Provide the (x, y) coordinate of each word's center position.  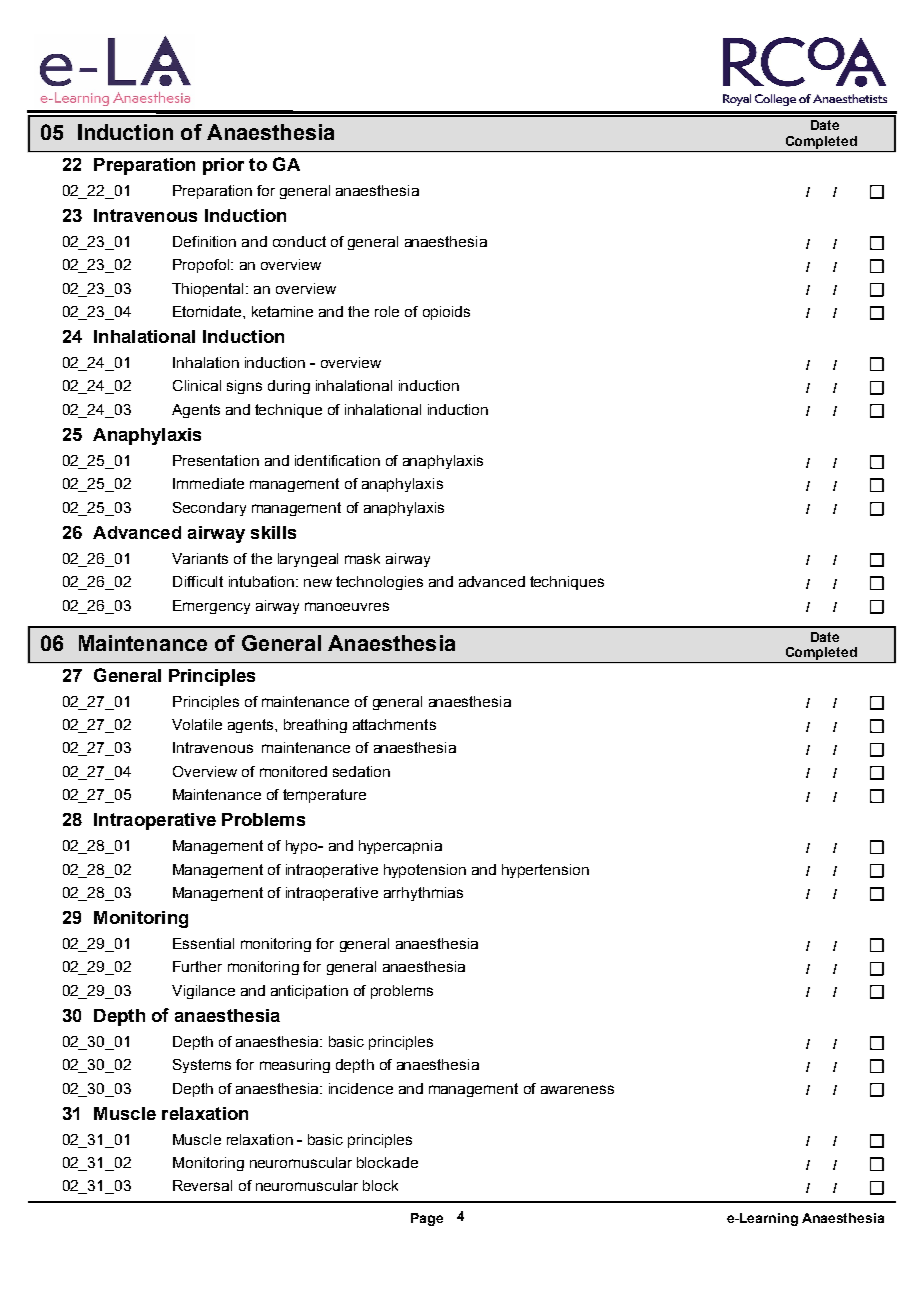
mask (362, 558)
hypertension (545, 871)
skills (273, 532)
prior (223, 166)
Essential (203, 943)
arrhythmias (423, 894)
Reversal (202, 1185)
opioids (446, 313)
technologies (379, 583)
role (387, 311)
